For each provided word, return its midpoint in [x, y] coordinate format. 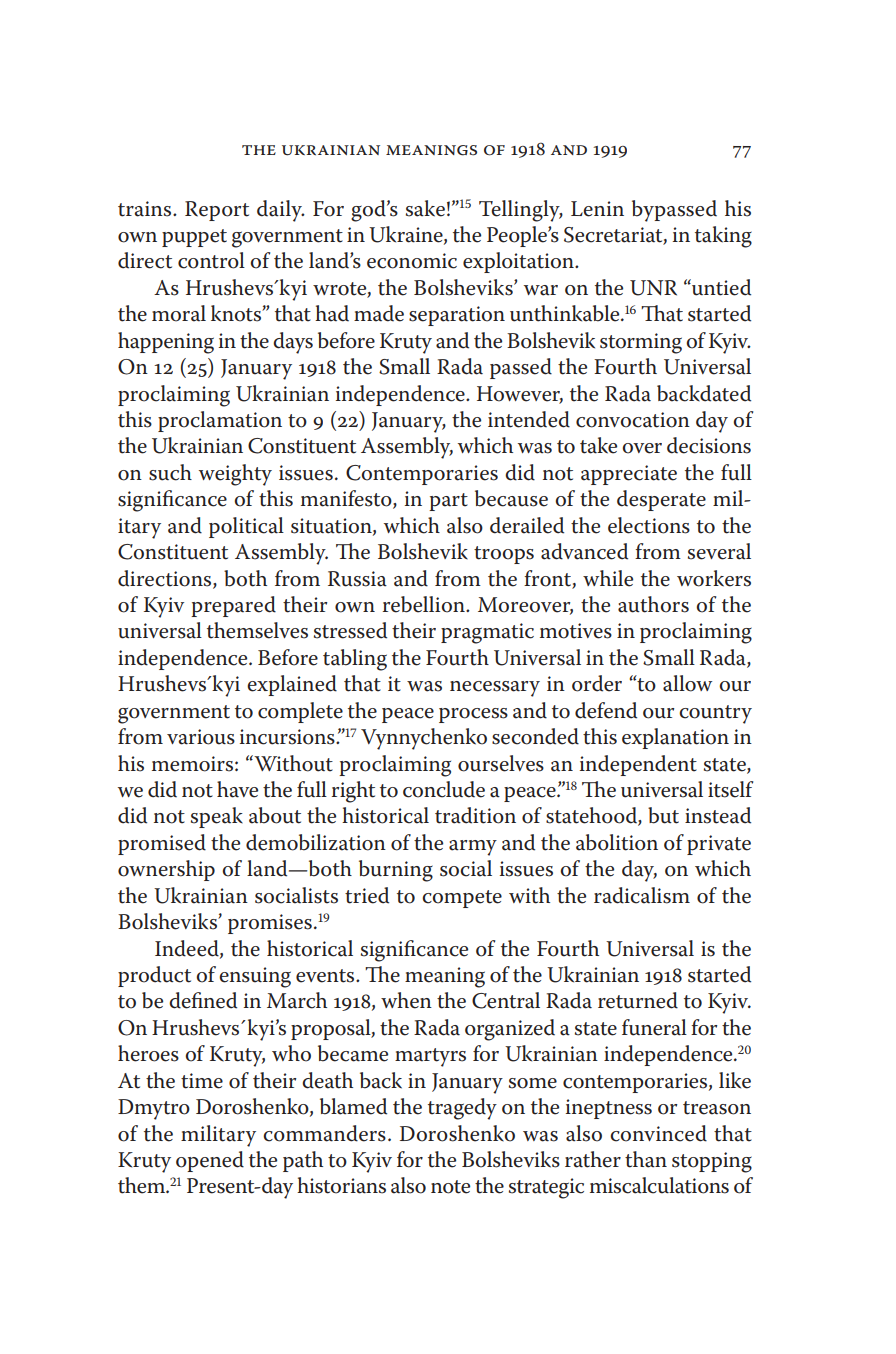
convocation [633, 420]
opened [210, 1161]
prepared [233, 606]
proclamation [220, 421]
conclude [444, 789]
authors [653, 604]
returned [638, 1000]
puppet [194, 238]
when [406, 1000]
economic [412, 261]
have [237, 789]
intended [529, 419]
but [663, 815]
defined [203, 1000]
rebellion [425, 604]
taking [723, 237]
